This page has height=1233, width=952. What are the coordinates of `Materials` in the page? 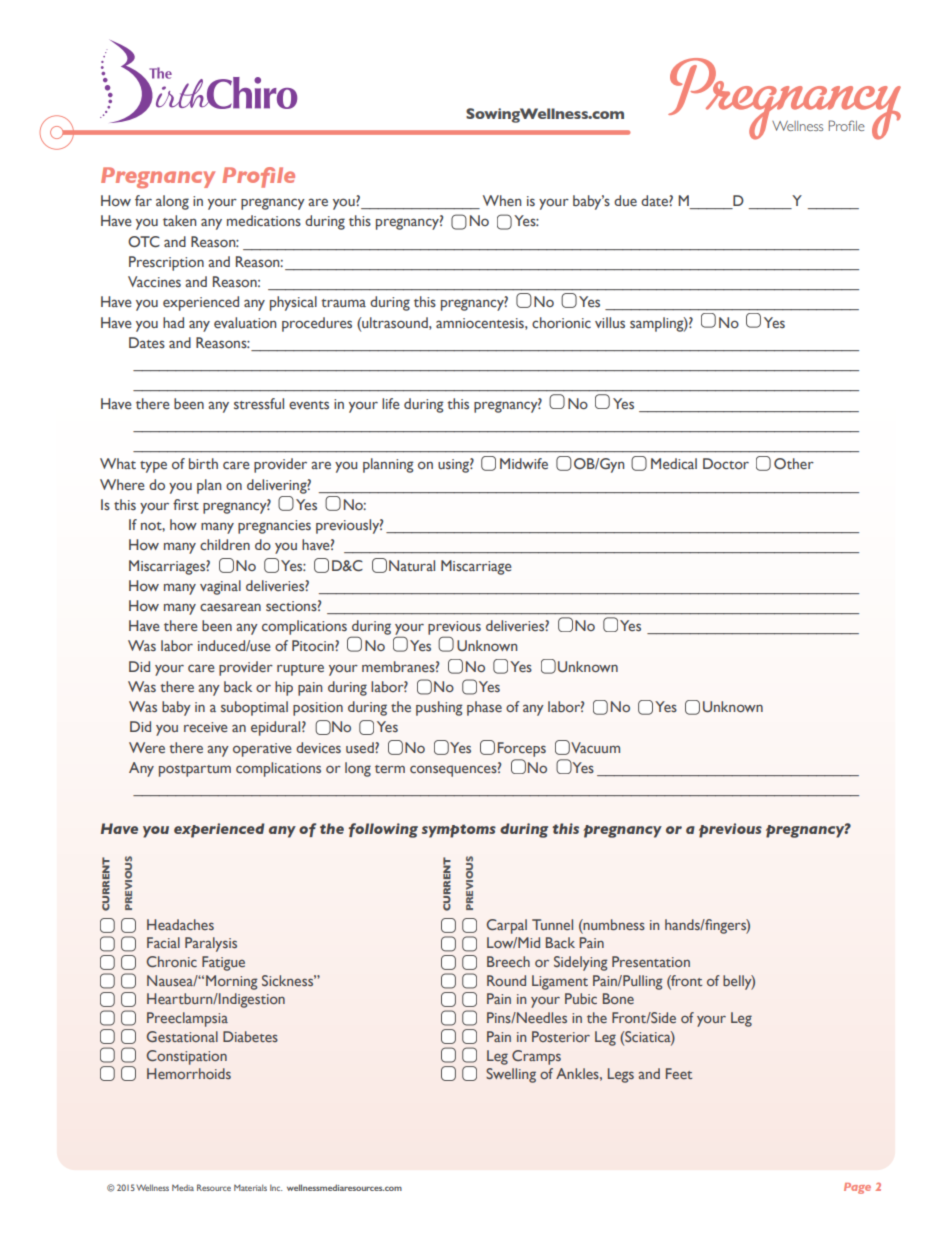 It's located at (250, 1187).
